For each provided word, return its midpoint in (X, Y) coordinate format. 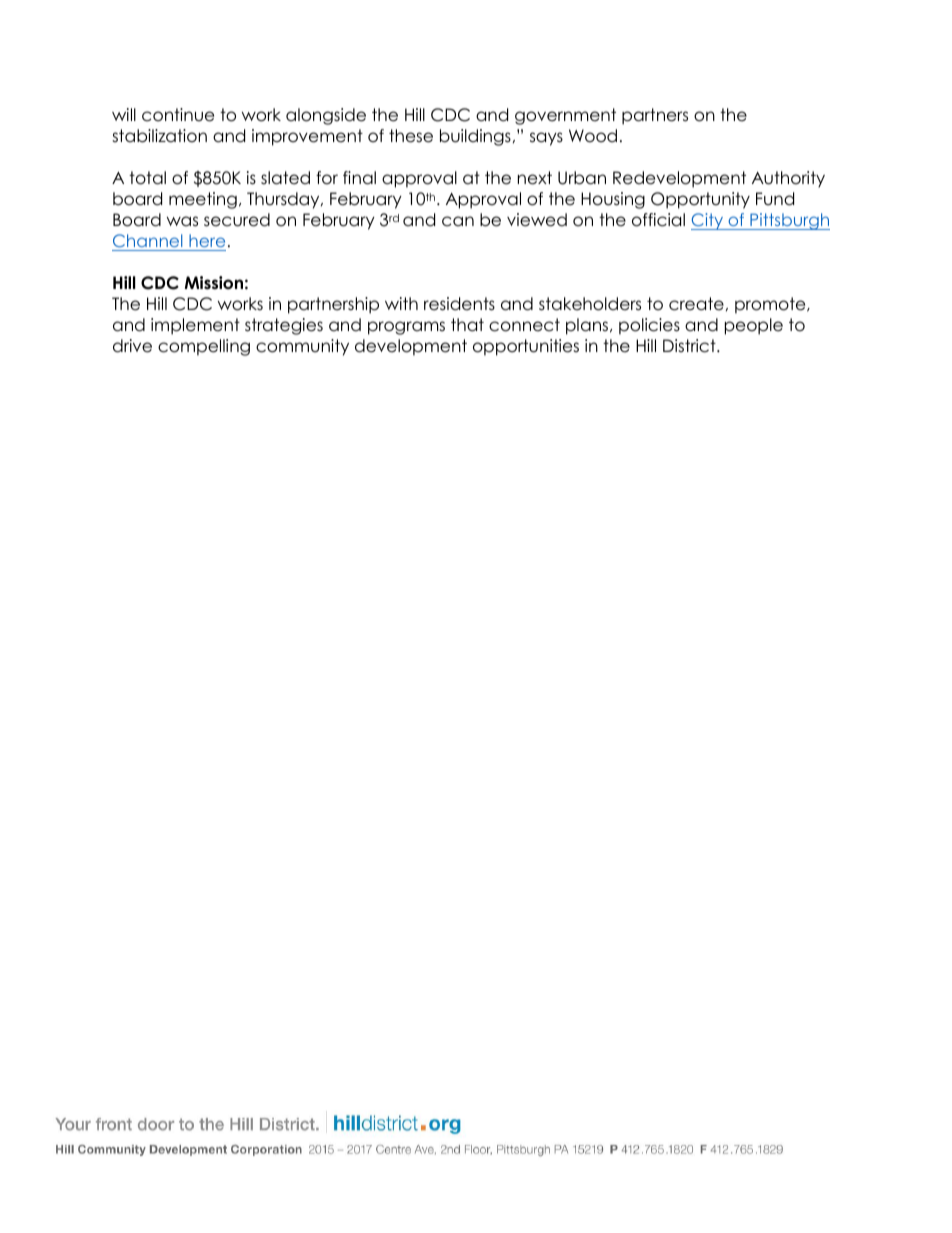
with (401, 303)
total (147, 178)
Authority (788, 179)
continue (178, 115)
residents (459, 304)
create (696, 304)
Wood (593, 136)
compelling (204, 347)
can (458, 221)
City (708, 221)
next (535, 178)
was (182, 221)
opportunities (526, 347)
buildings (475, 137)
